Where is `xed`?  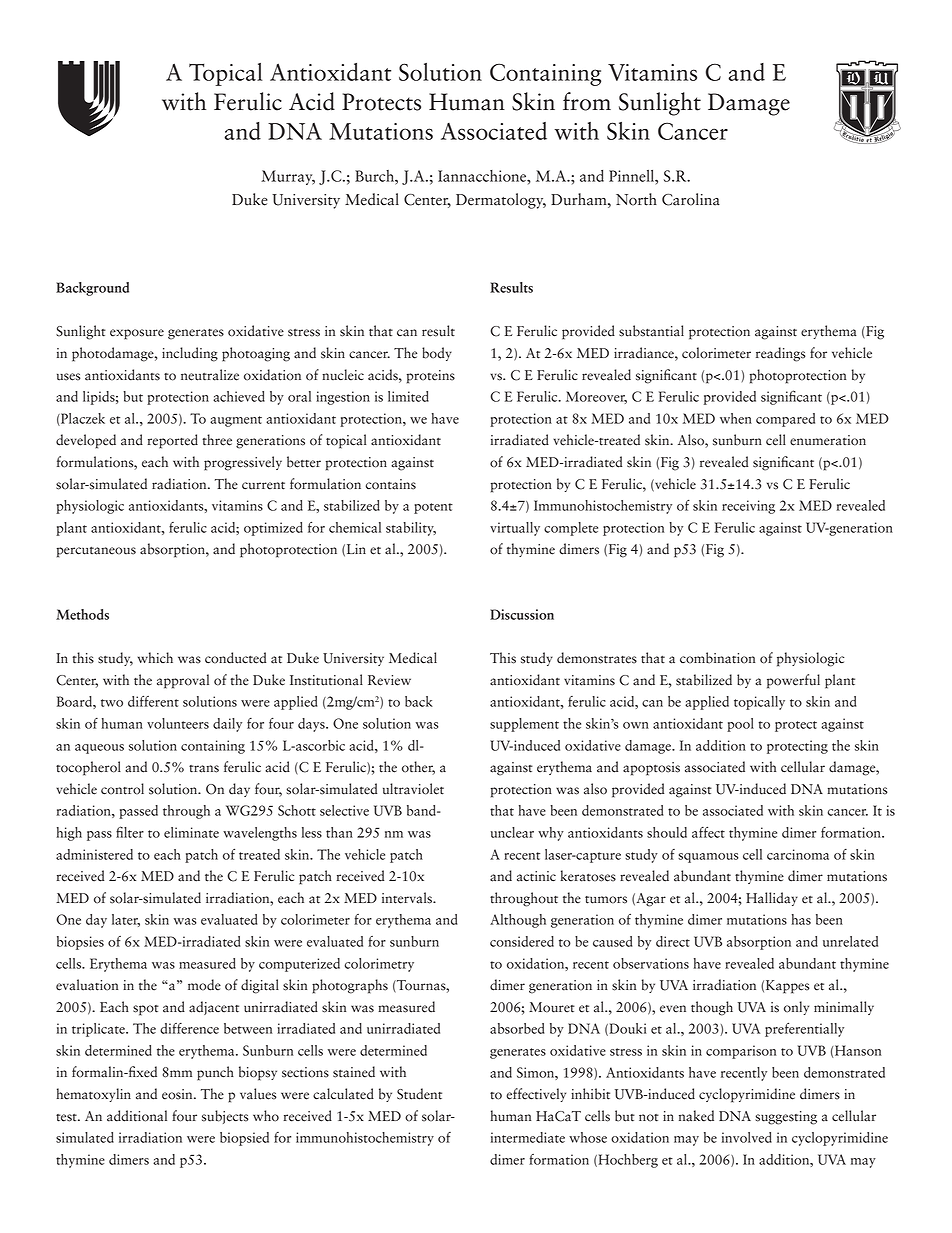
xed is located at coordinates (146, 1072).
